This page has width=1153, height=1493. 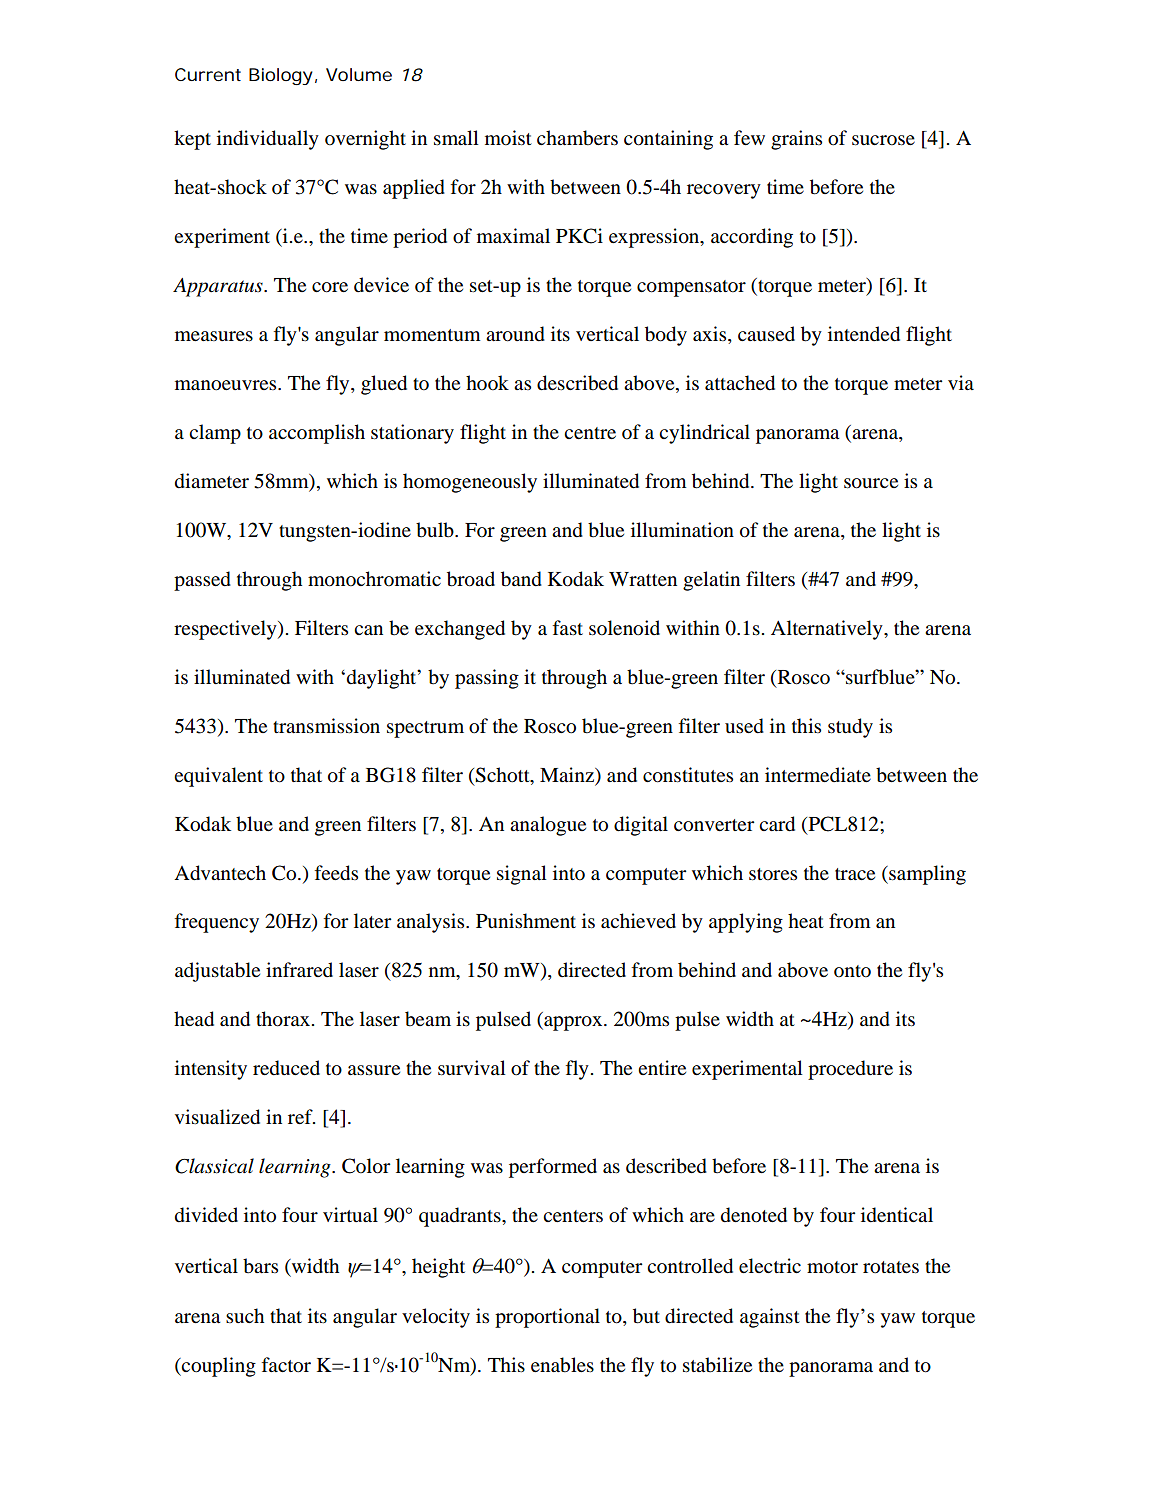 What do you see at coordinates (515, 334) in the page?
I see `around` at bounding box center [515, 334].
